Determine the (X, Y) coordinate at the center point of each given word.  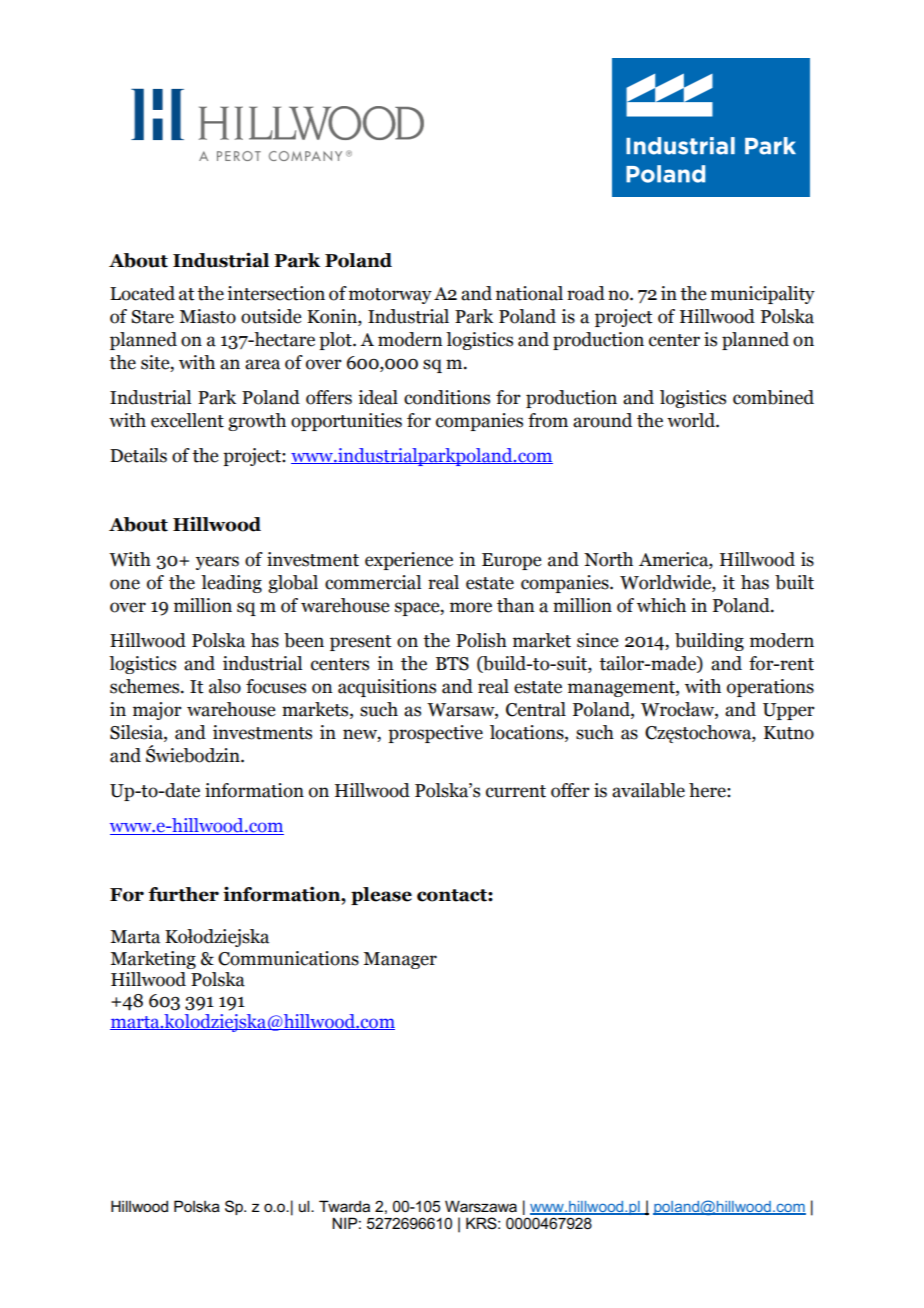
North (608, 559)
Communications (288, 958)
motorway (390, 296)
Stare (152, 317)
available (648, 790)
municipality (763, 295)
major (157, 711)
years (217, 563)
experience (409, 561)
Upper (789, 711)
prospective (435, 734)
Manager (400, 960)
